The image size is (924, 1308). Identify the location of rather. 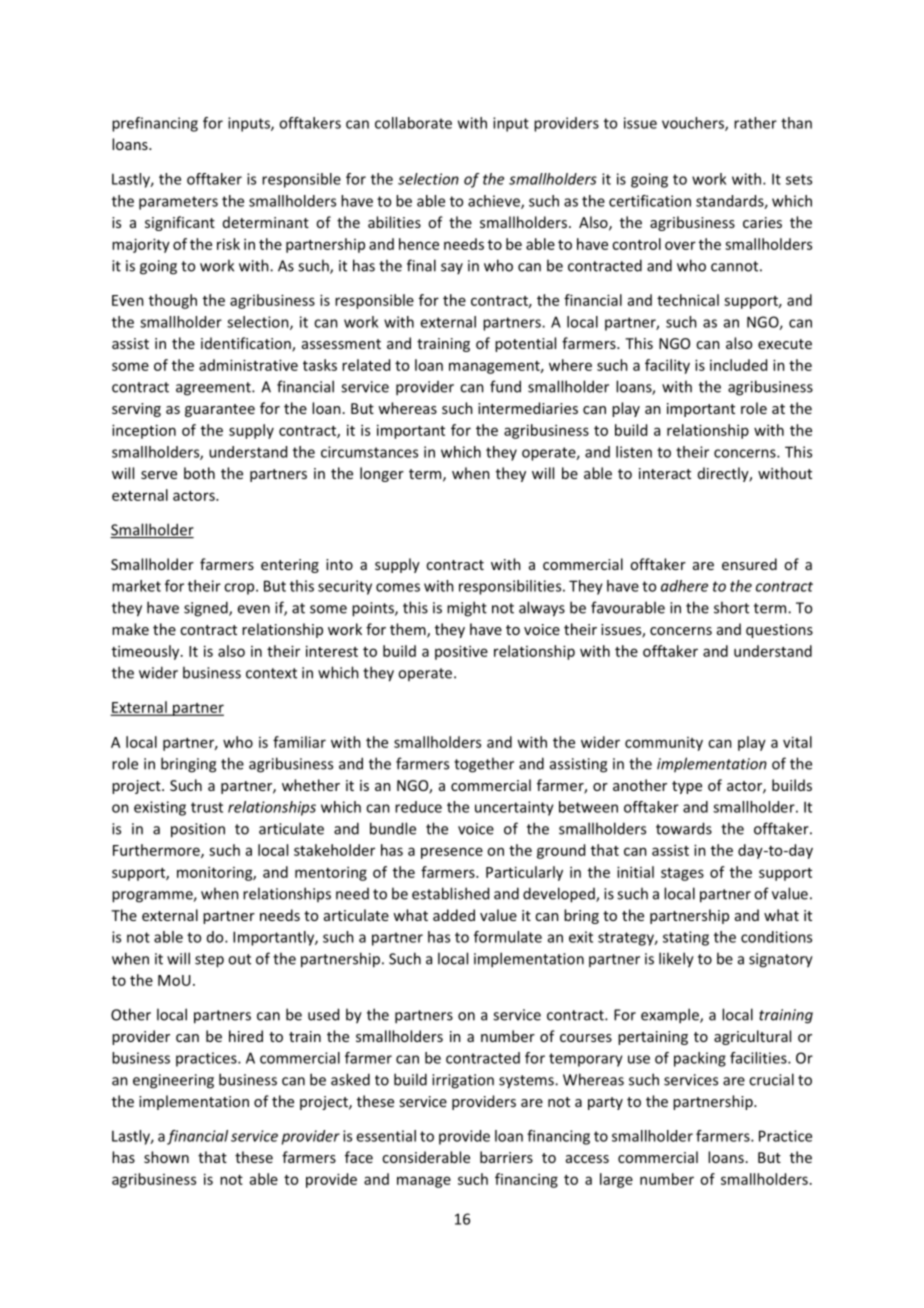
(755, 123).
